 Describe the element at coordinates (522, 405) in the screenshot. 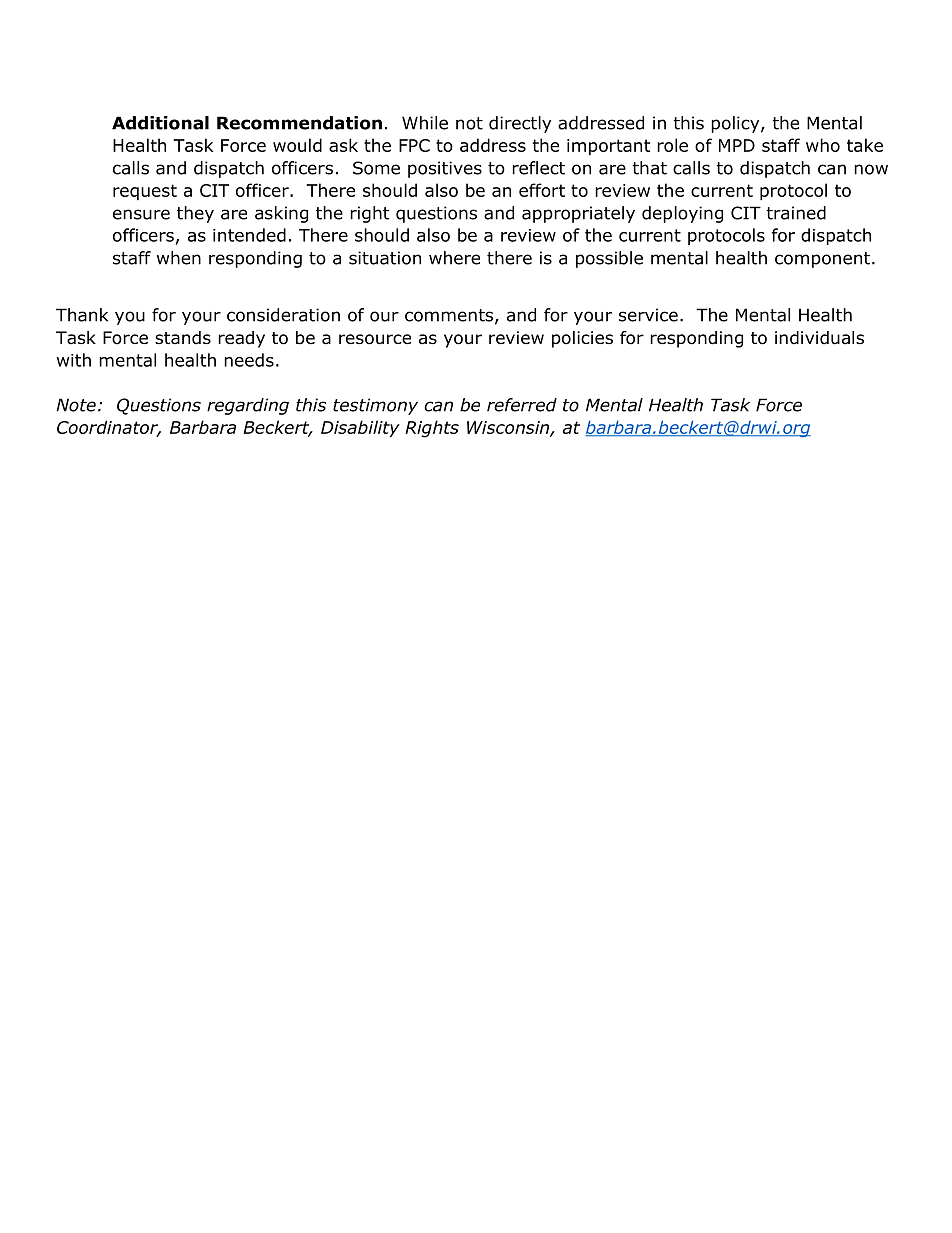

I see `referred` at that location.
